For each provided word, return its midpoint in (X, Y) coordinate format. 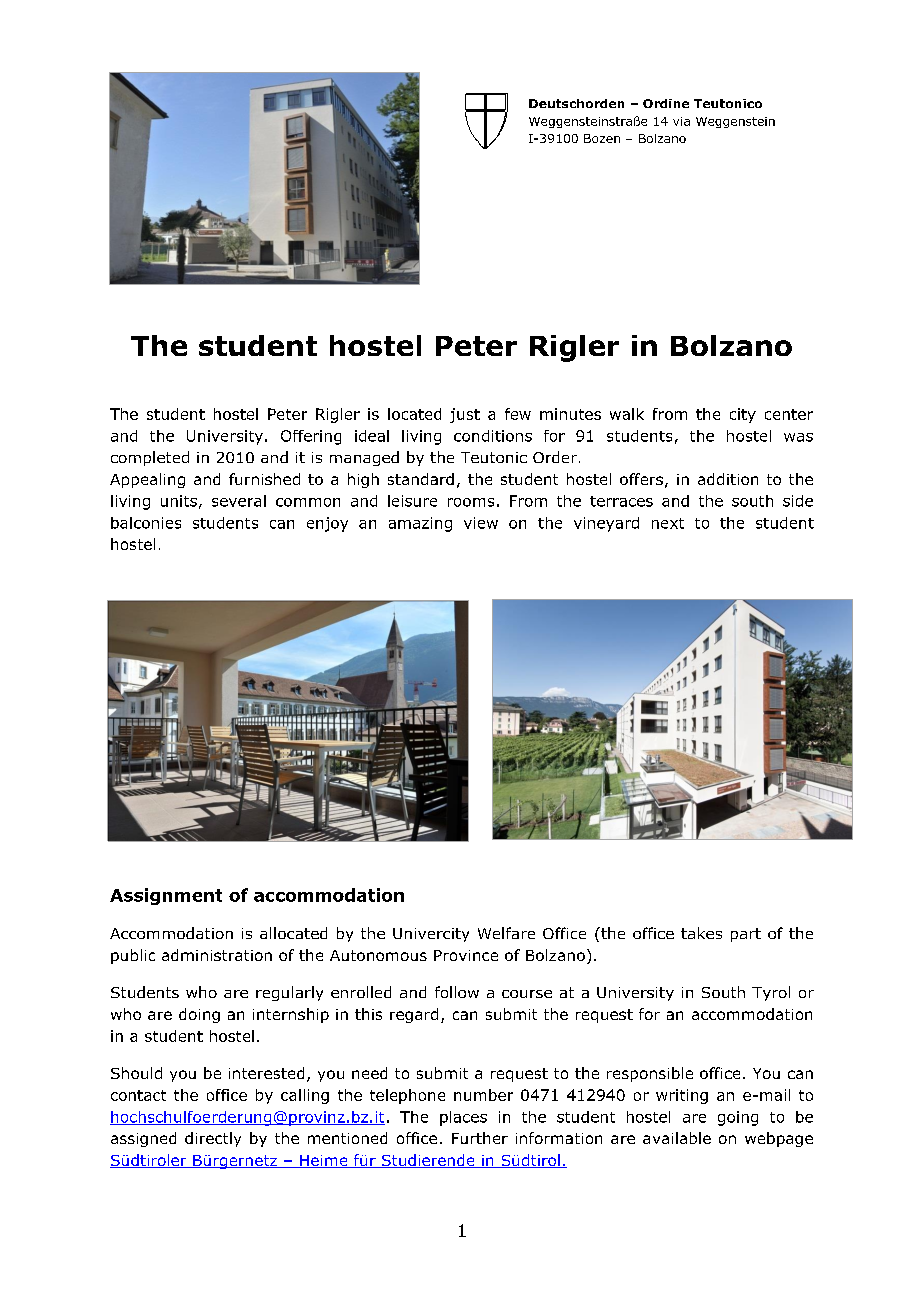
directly (213, 1139)
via (681, 121)
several (239, 501)
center (789, 414)
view (481, 523)
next (668, 523)
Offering (311, 437)
